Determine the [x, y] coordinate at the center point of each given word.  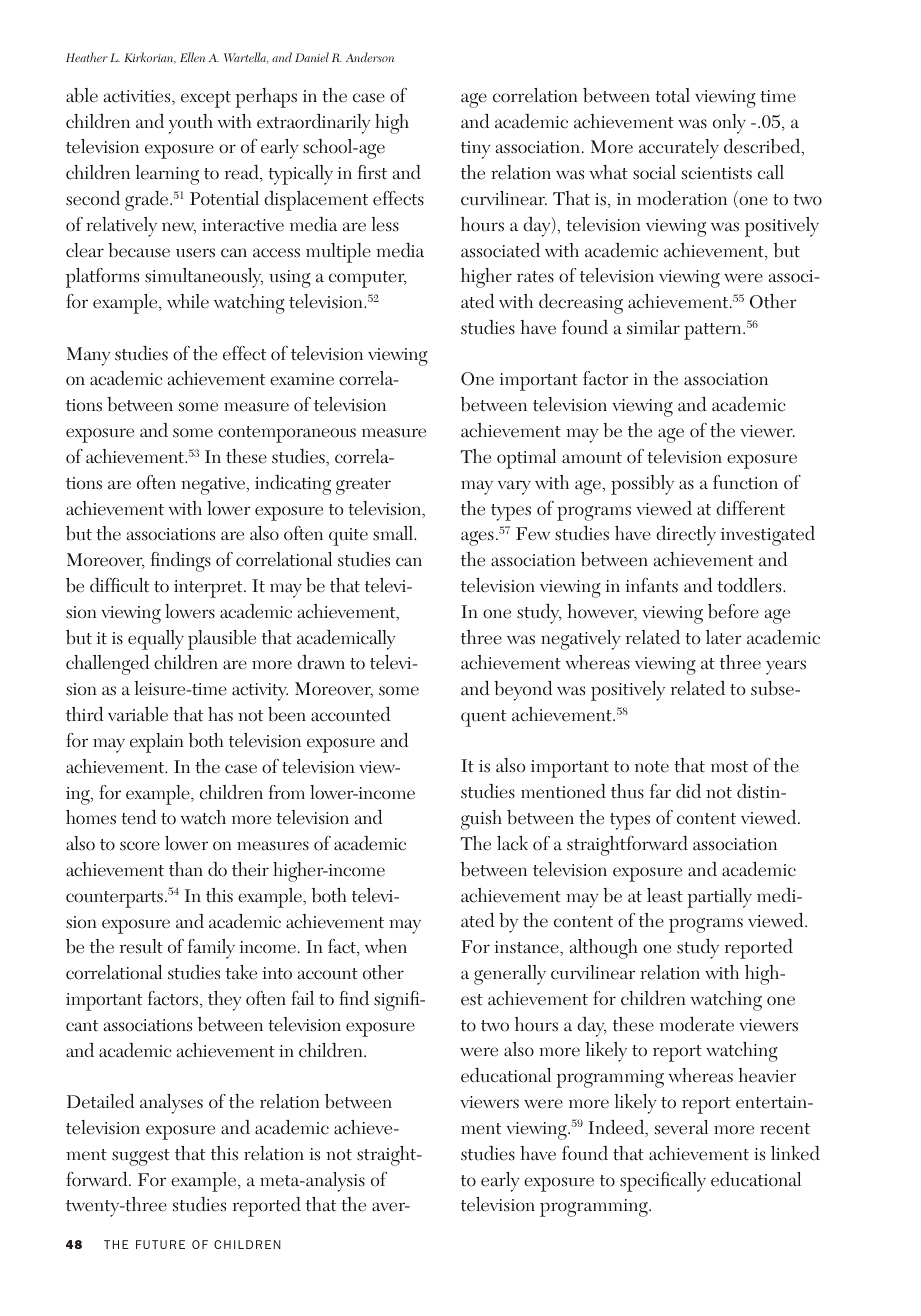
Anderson [370, 57]
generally [510, 975]
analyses [171, 1104]
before [733, 611]
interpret [209, 589]
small [394, 533]
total [672, 95]
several [681, 1127]
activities [138, 97]
